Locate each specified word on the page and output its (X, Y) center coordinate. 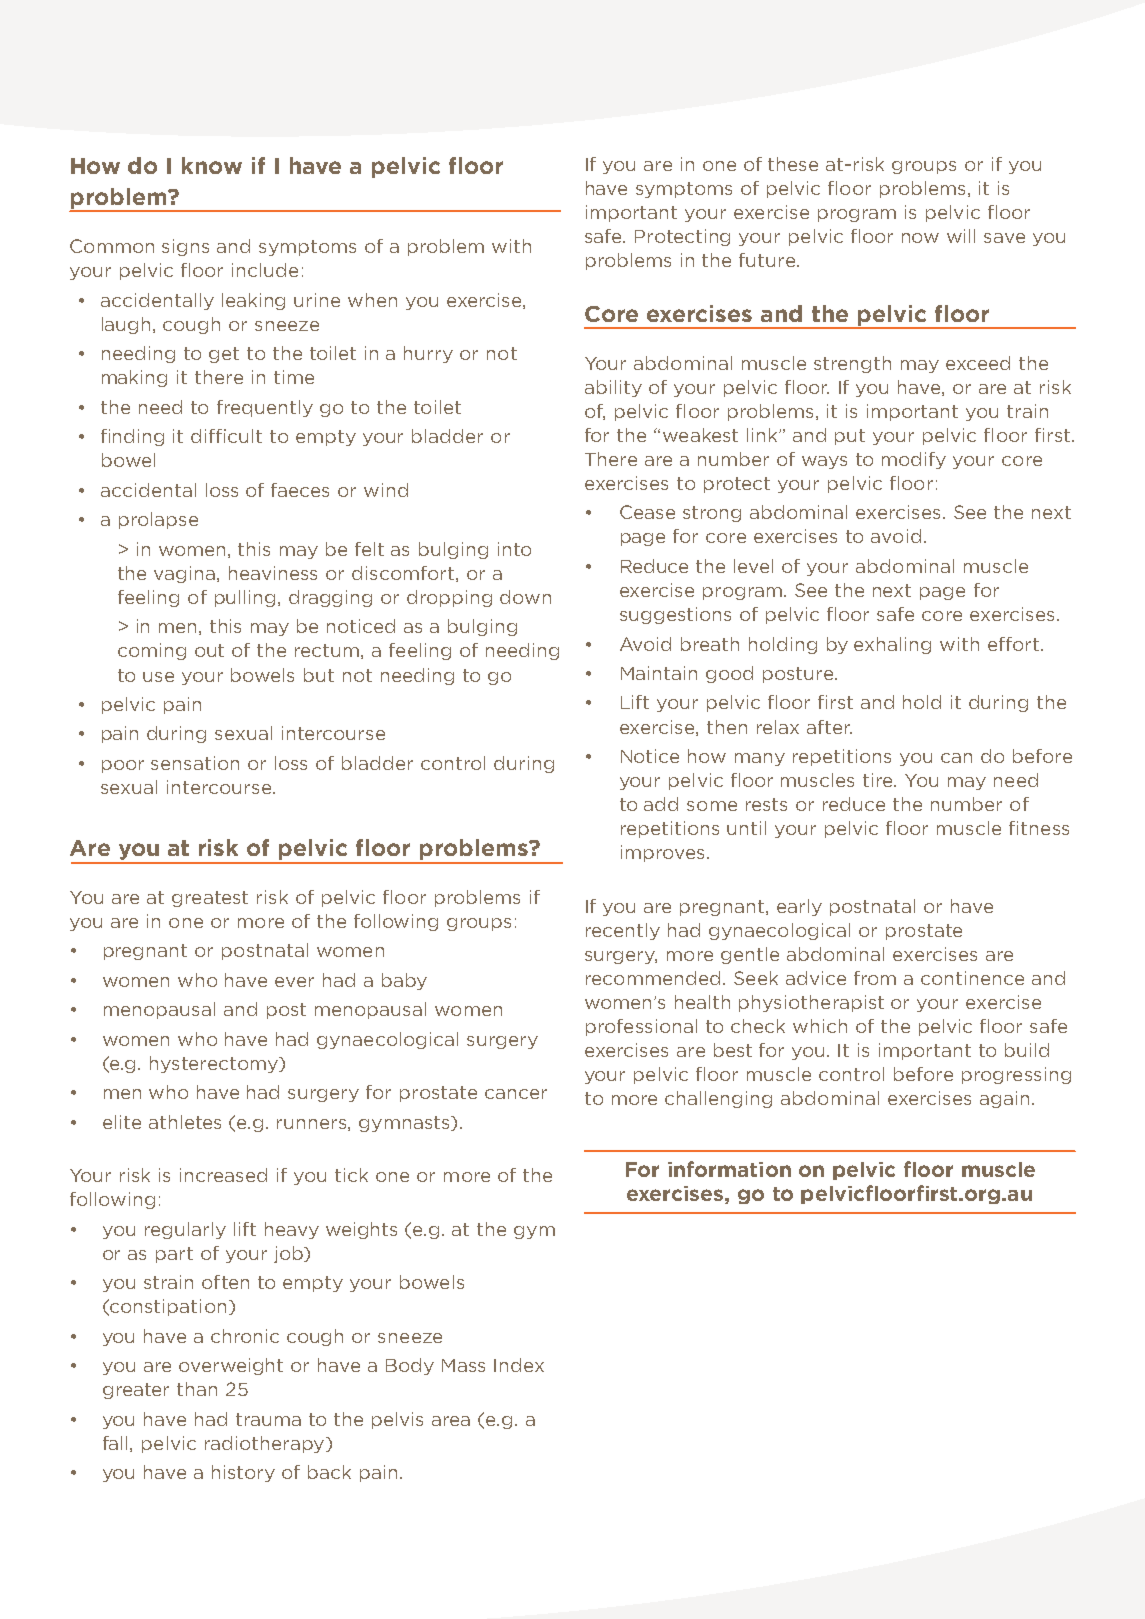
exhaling (892, 645)
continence (972, 978)
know (212, 165)
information (729, 1169)
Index (519, 1365)
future (768, 260)
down (525, 597)
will (961, 236)
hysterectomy (215, 1064)
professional (641, 1027)
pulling (247, 598)
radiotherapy (264, 1444)
